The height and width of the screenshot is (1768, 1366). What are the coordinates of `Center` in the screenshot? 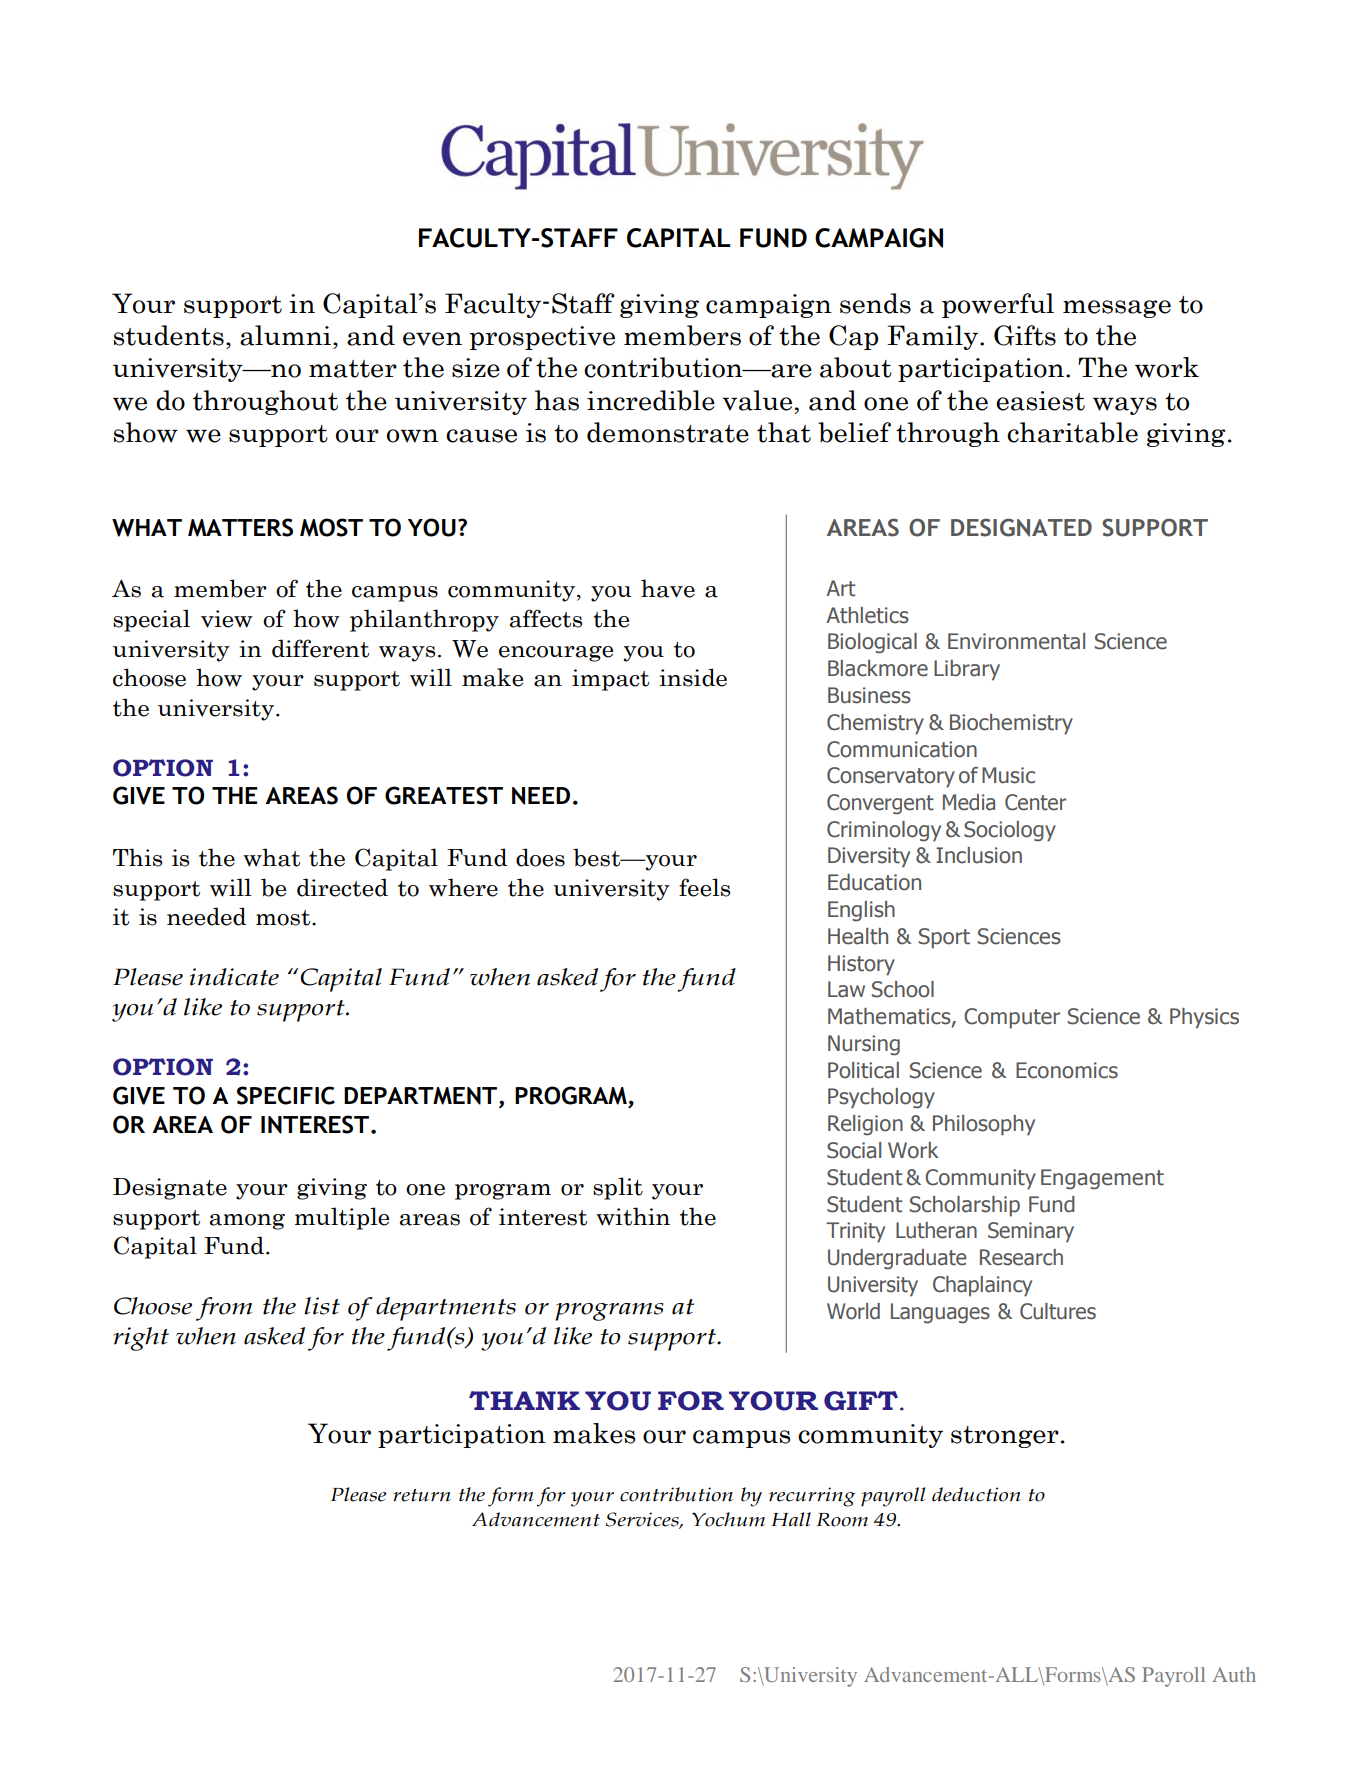 It's located at (1035, 802).
